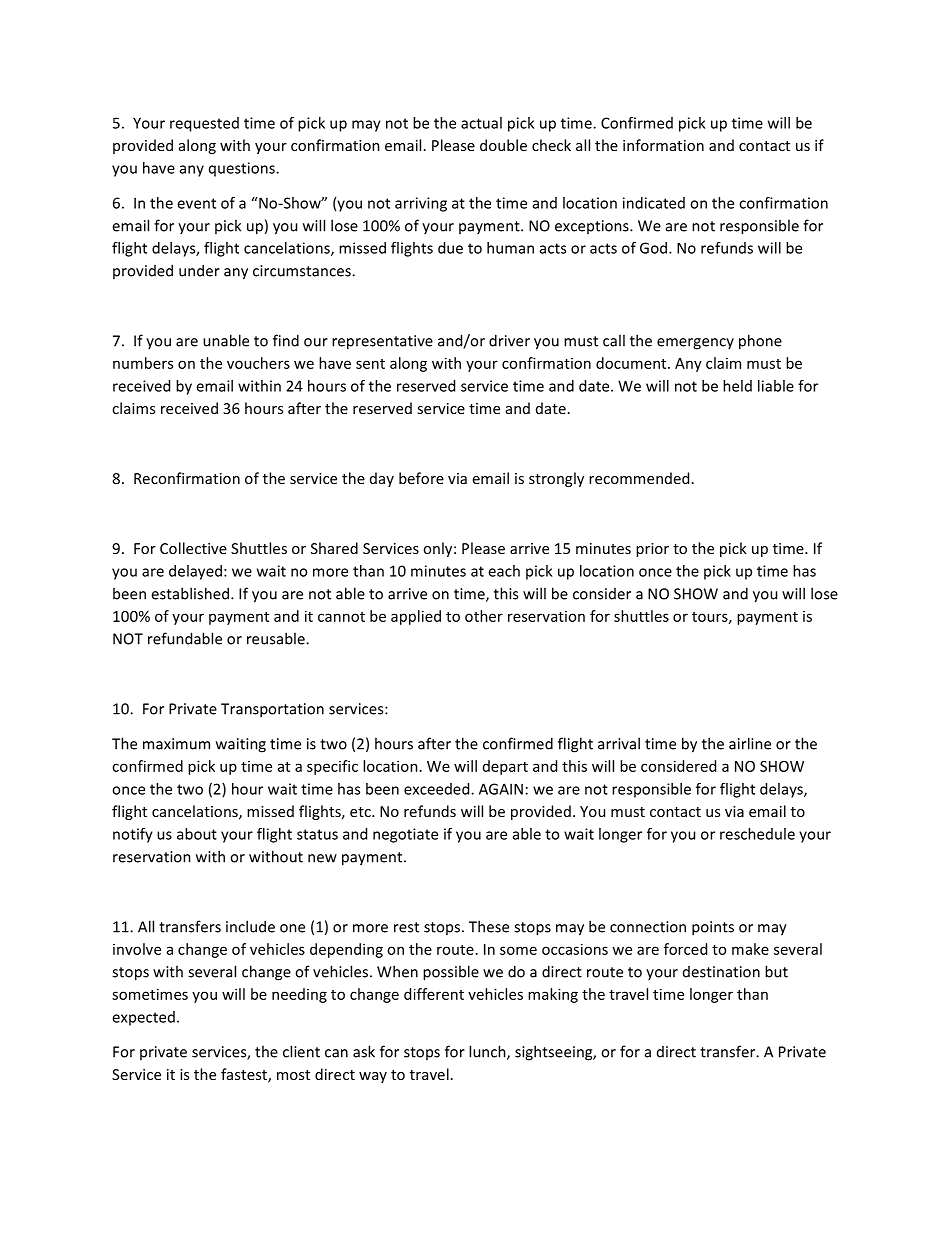  I want to click on about, so click(197, 834).
